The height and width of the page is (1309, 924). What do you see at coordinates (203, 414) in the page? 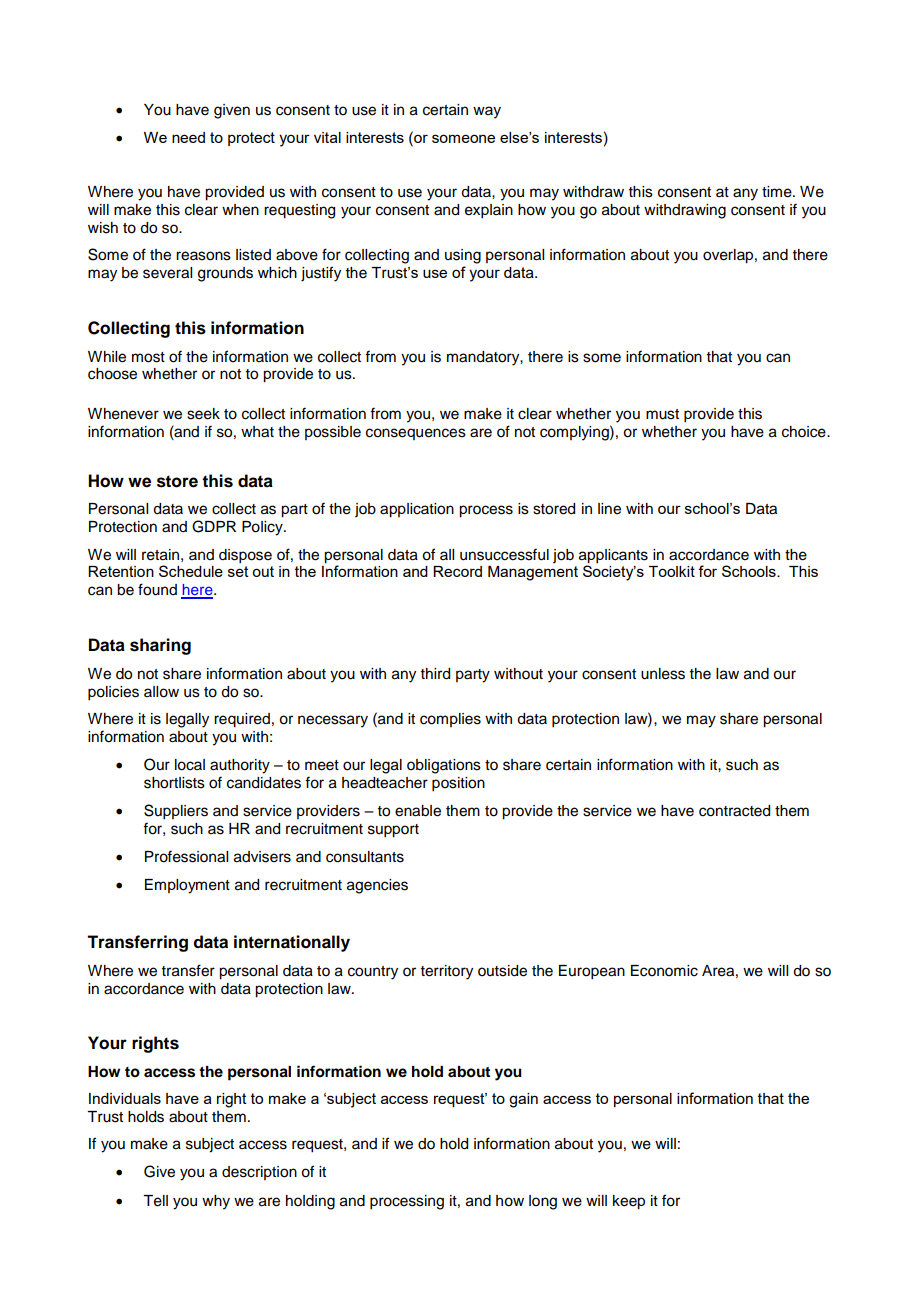
I see `seek` at bounding box center [203, 414].
